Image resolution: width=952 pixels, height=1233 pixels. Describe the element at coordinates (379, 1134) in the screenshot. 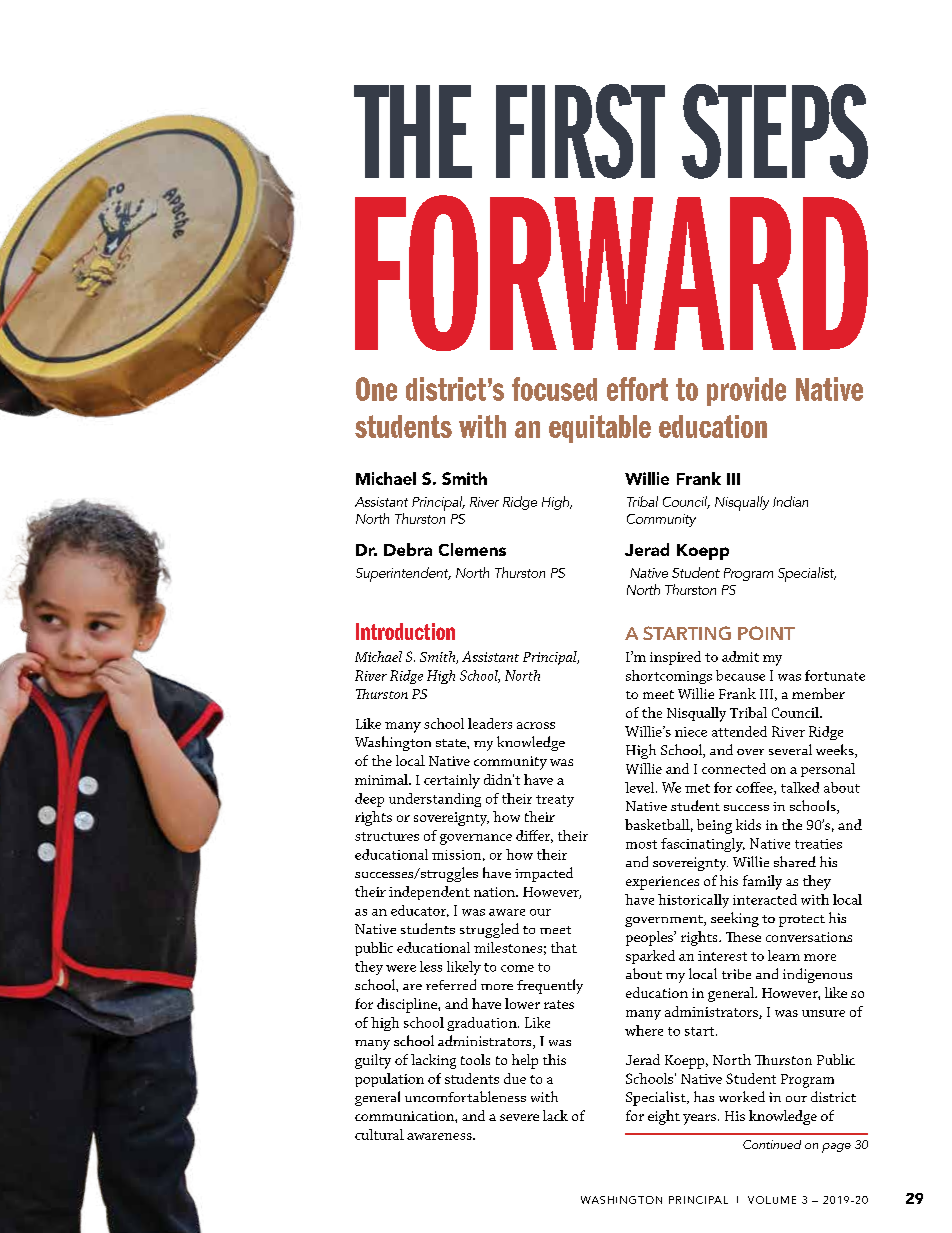

I see `cultural` at that location.
